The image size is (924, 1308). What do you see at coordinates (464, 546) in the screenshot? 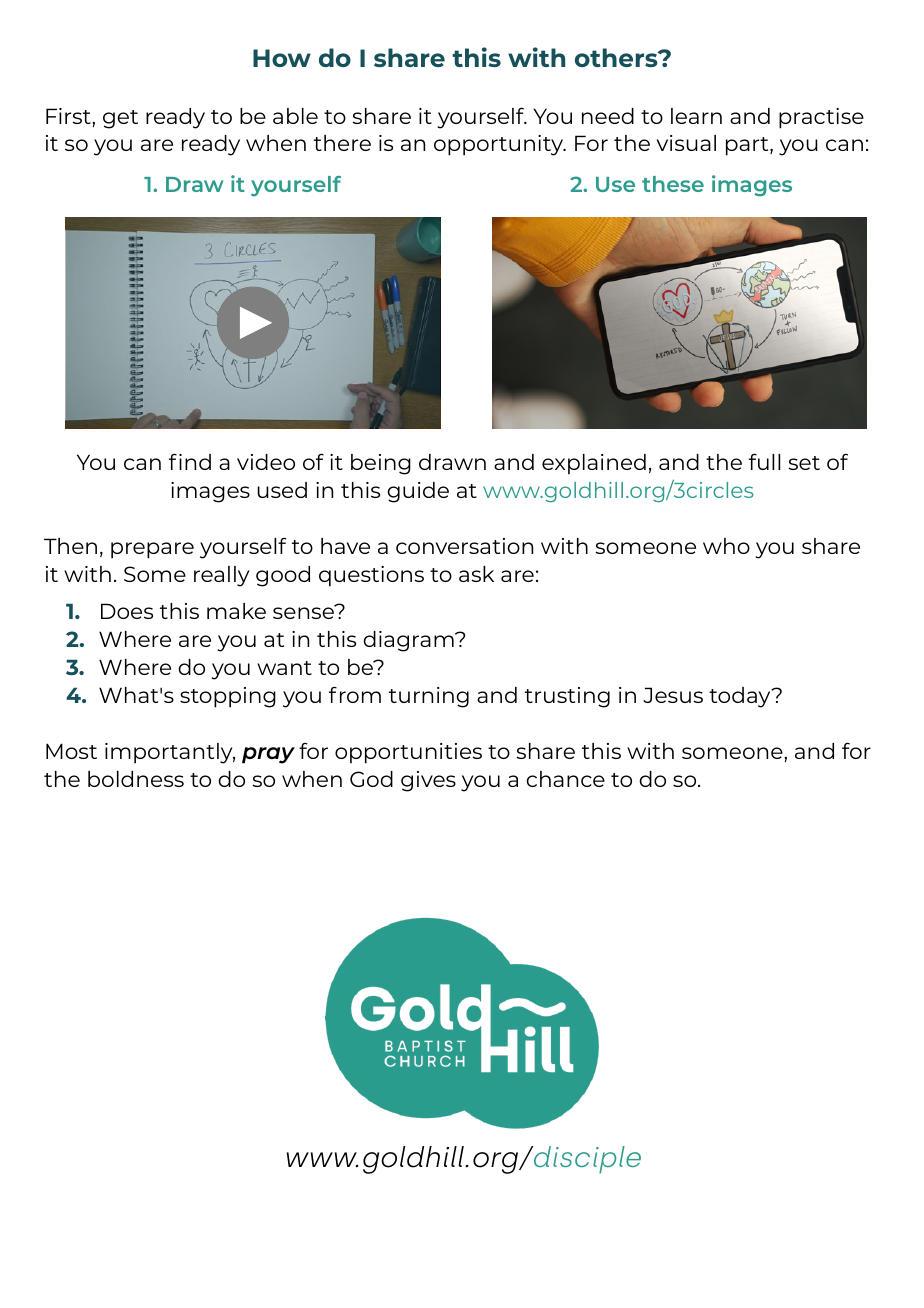
I see `conversation` at bounding box center [464, 546].
